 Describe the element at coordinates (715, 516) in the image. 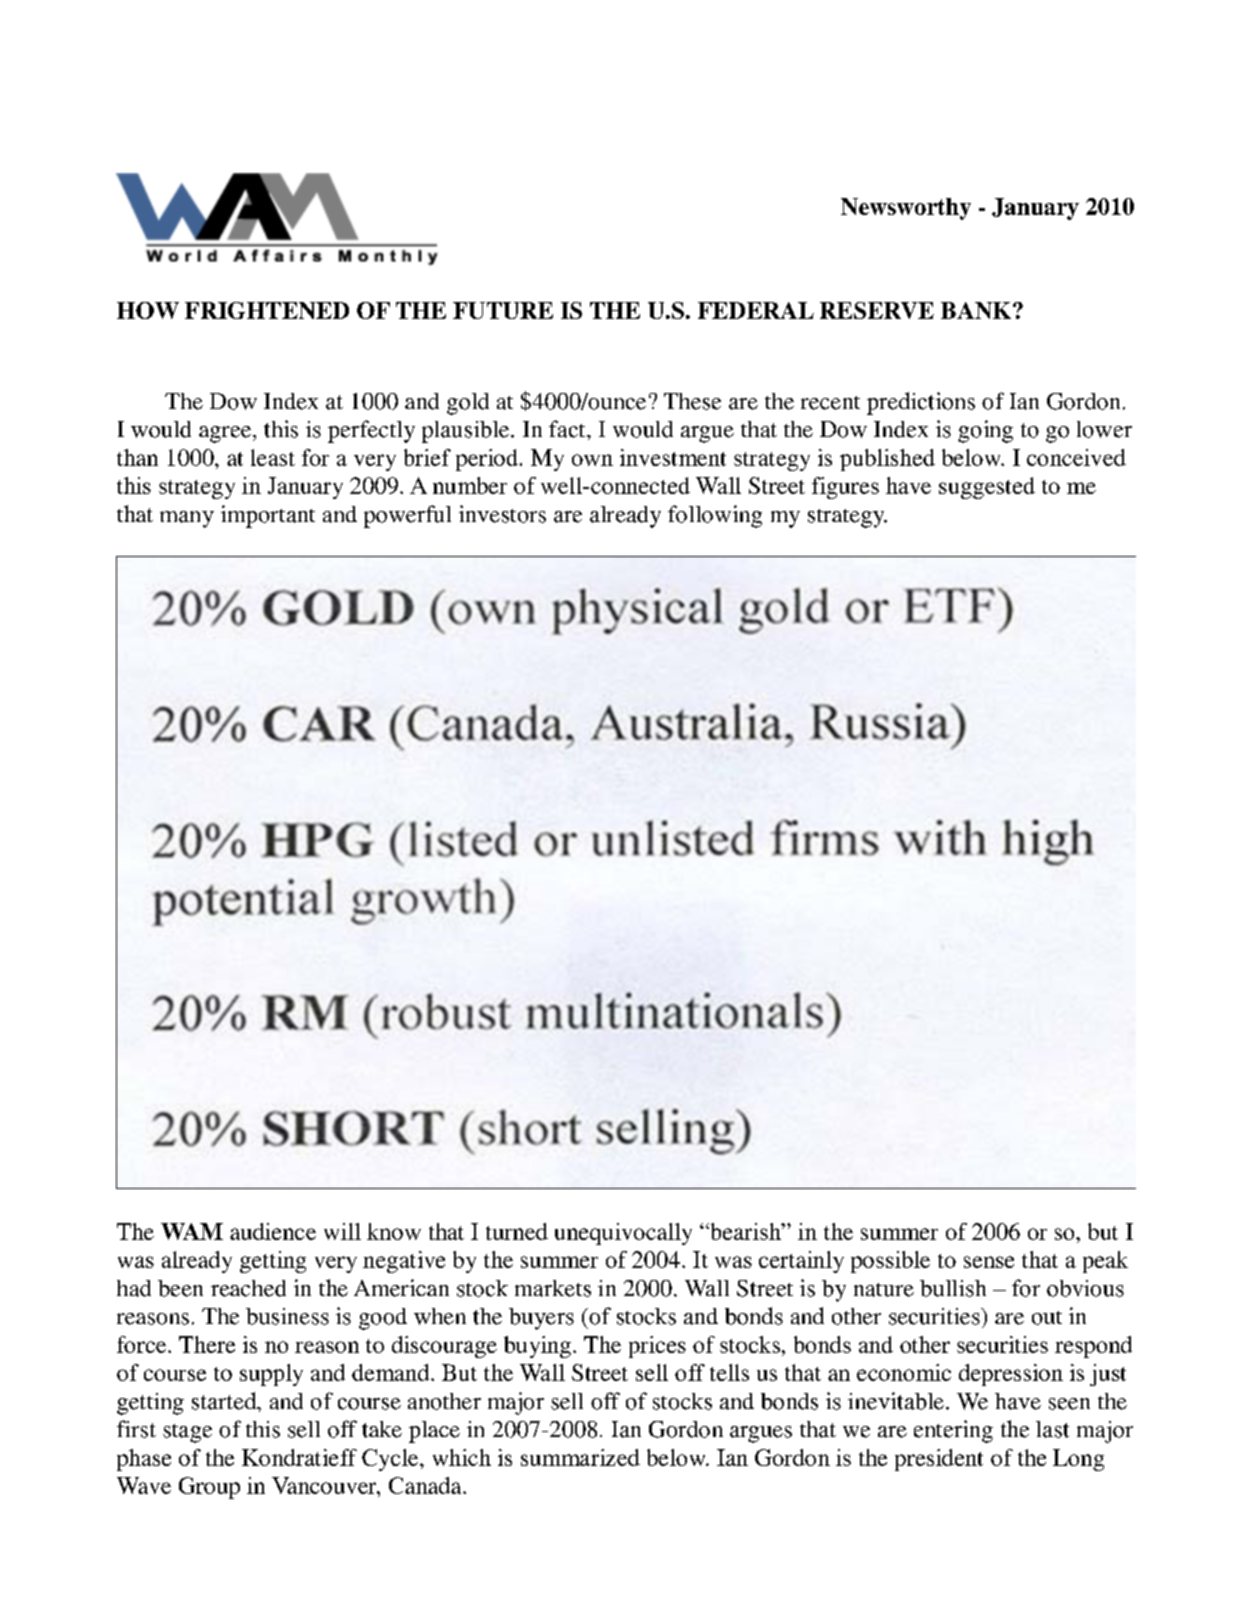

I see `following` at that location.
